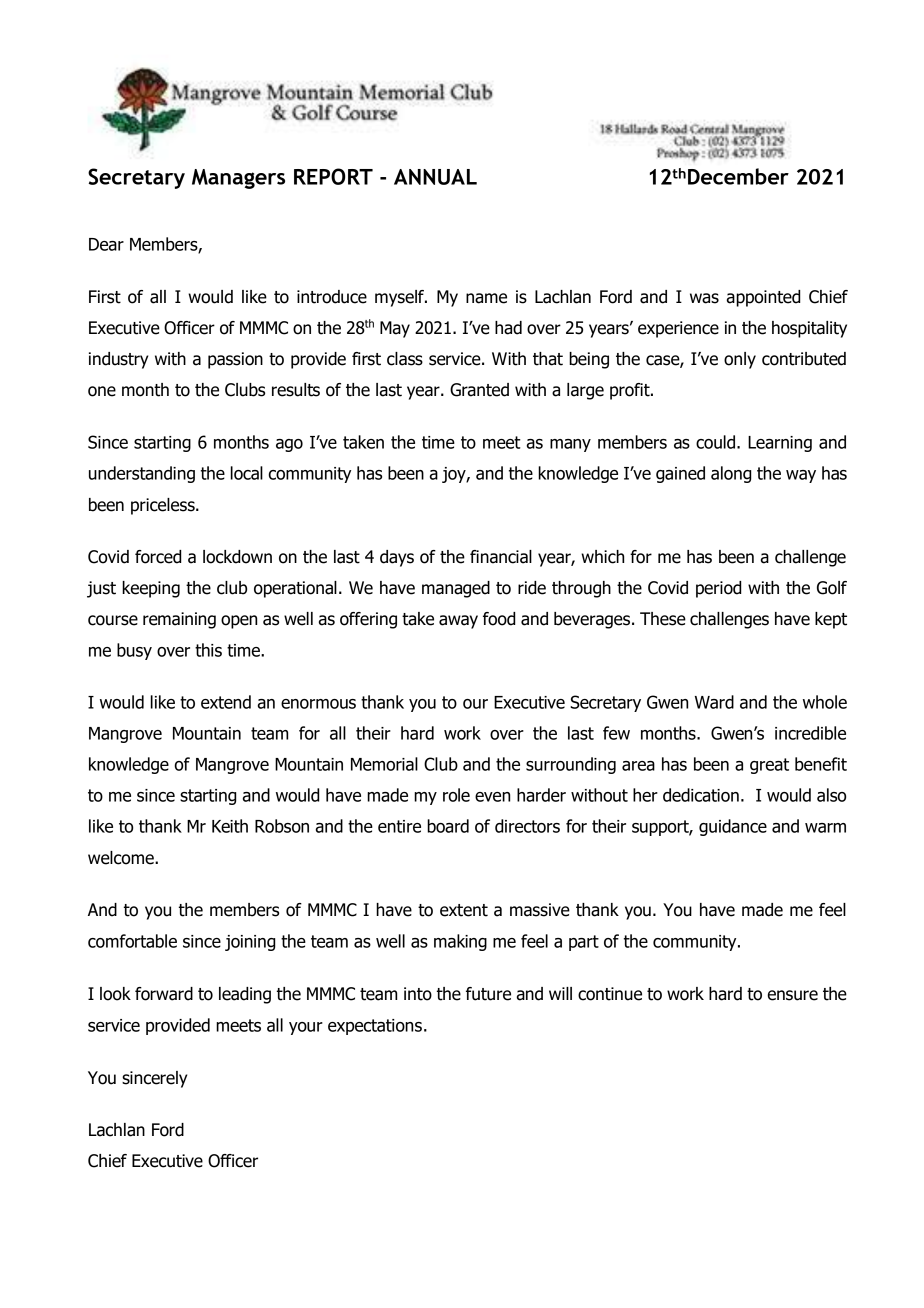 The height and width of the screenshot is (1308, 924). Describe the element at coordinates (435, 177) in the screenshot. I see `ANNUAL` at that location.
